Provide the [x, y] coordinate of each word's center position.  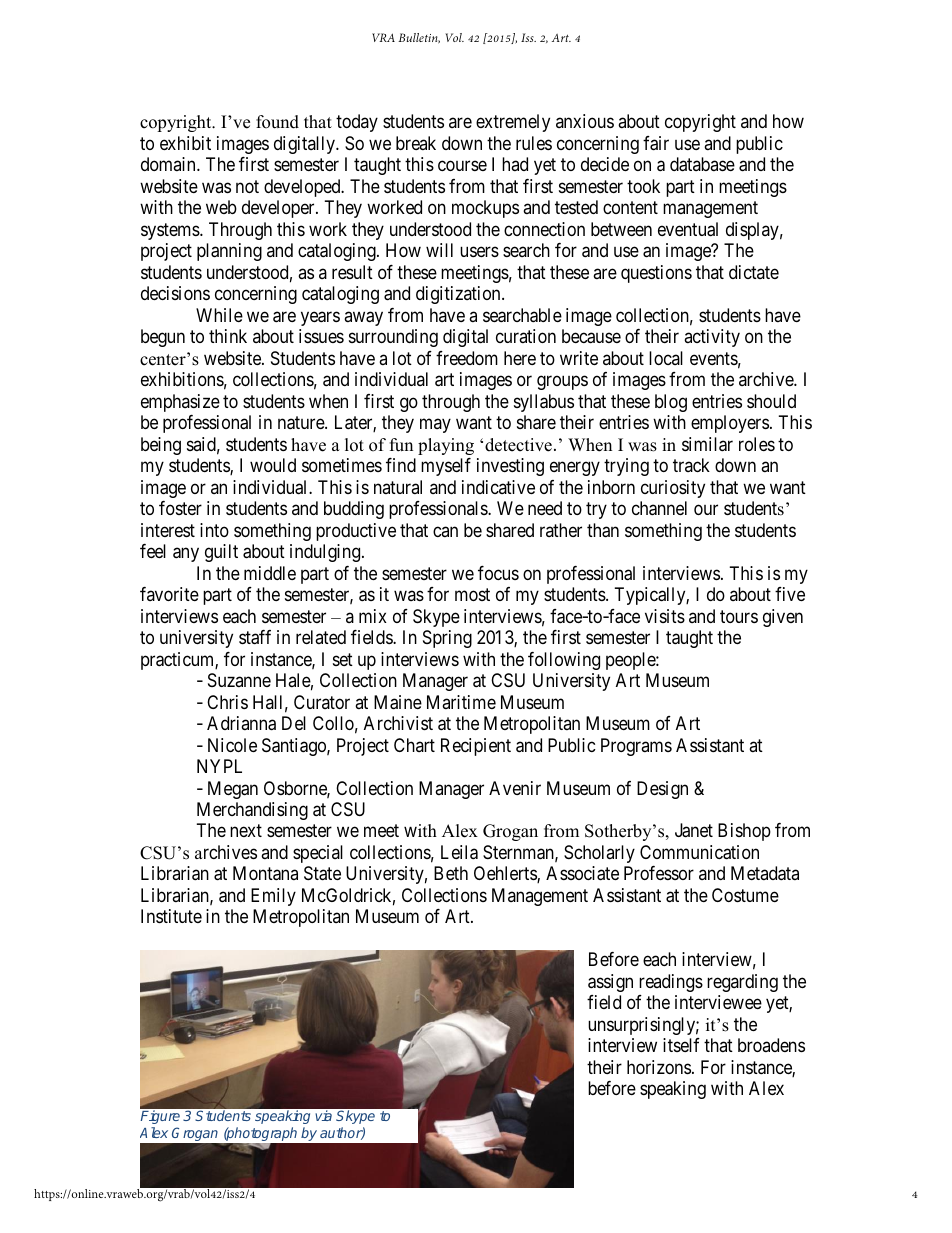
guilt [221, 553]
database [702, 164]
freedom [467, 358]
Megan [233, 790]
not [247, 186]
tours [739, 616]
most [472, 594]
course [462, 166]
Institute [171, 916]
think [228, 336]
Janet [694, 830]
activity [712, 338]
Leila [459, 852]
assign [610, 983]
